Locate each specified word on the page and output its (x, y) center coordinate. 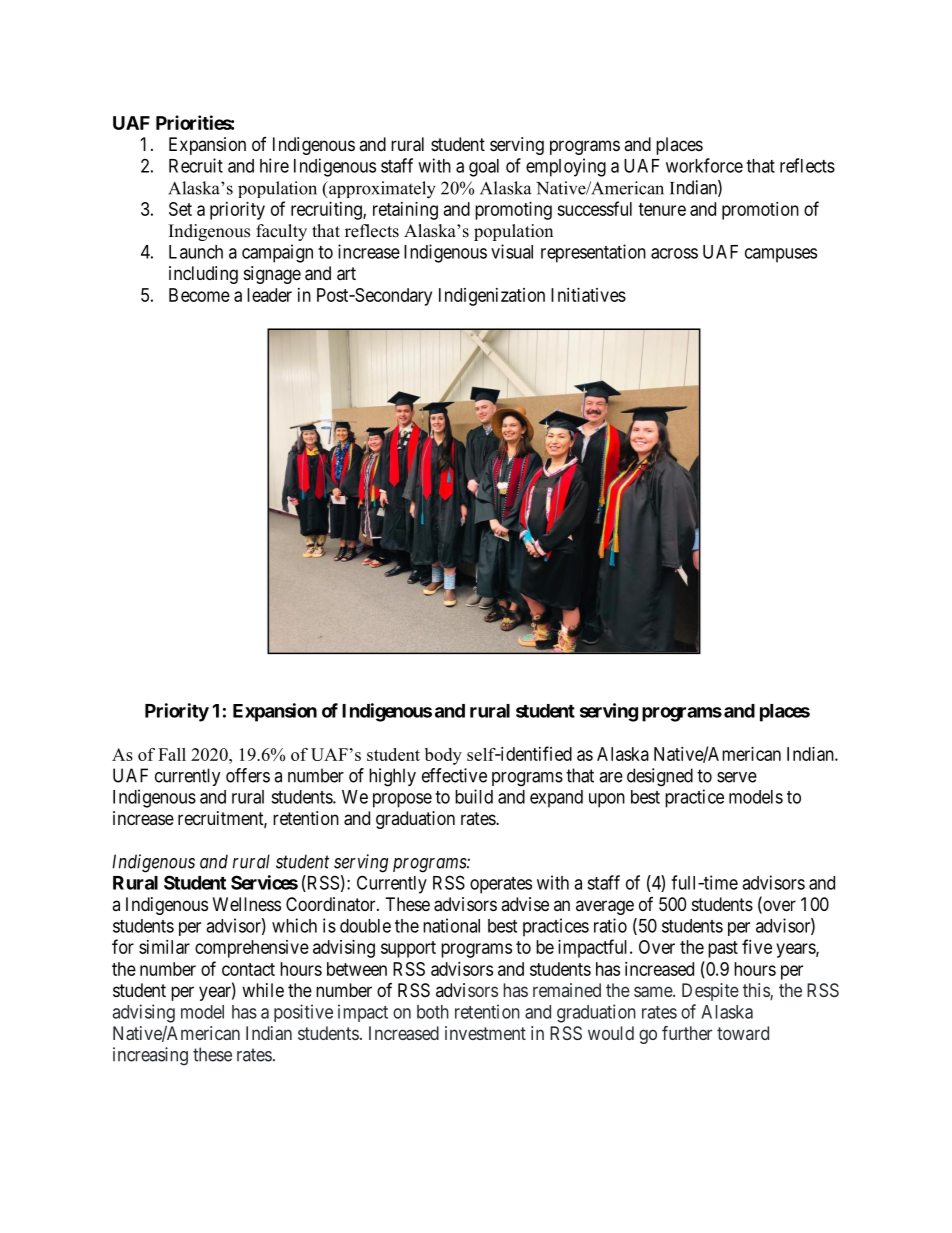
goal (484, 168)
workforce (704, 165)
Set (180, 209)
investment (485, 1033)
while (263, 990)
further (687, 1033)
